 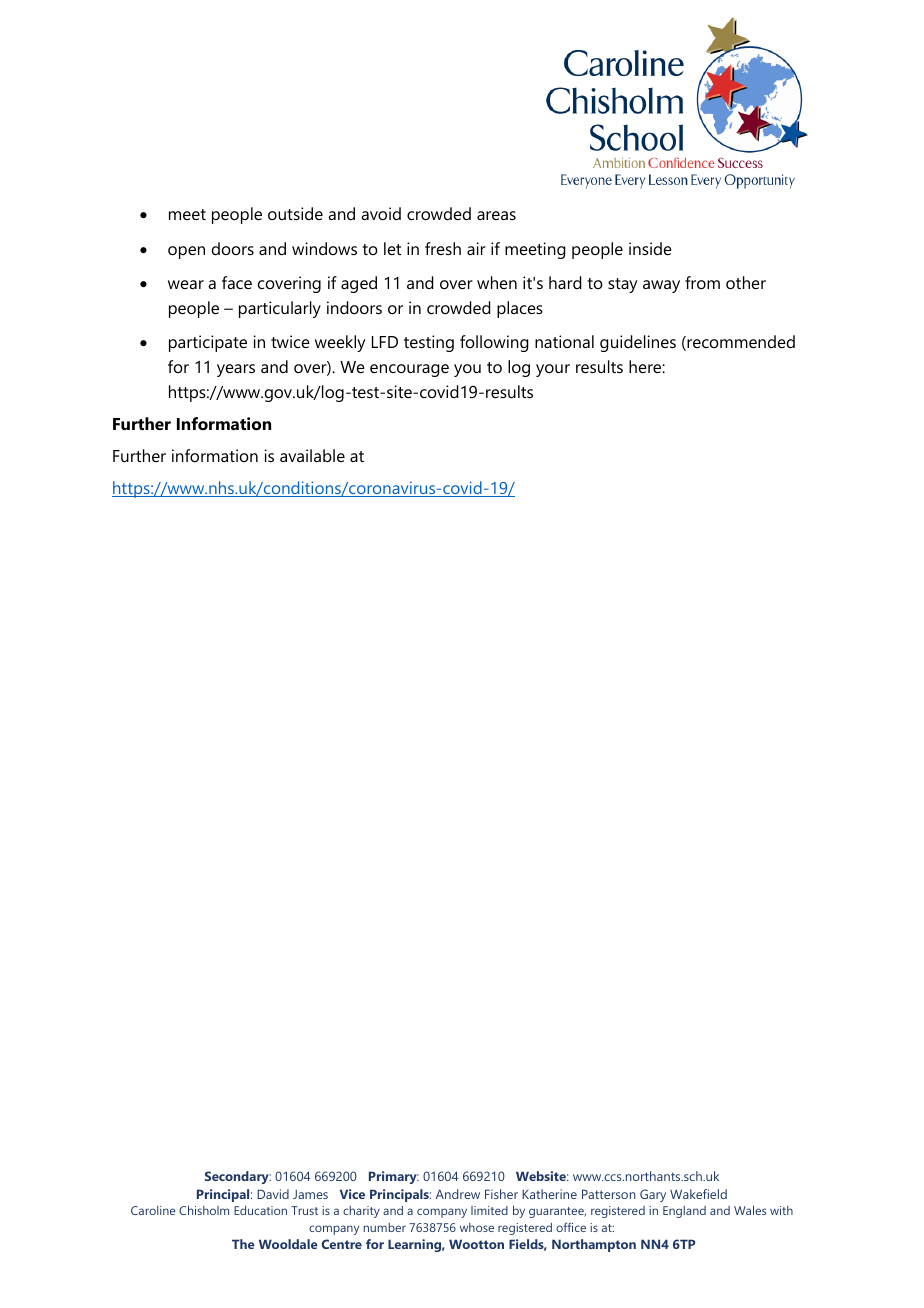 I want to click on whose, so click(x=477, y=1227).
